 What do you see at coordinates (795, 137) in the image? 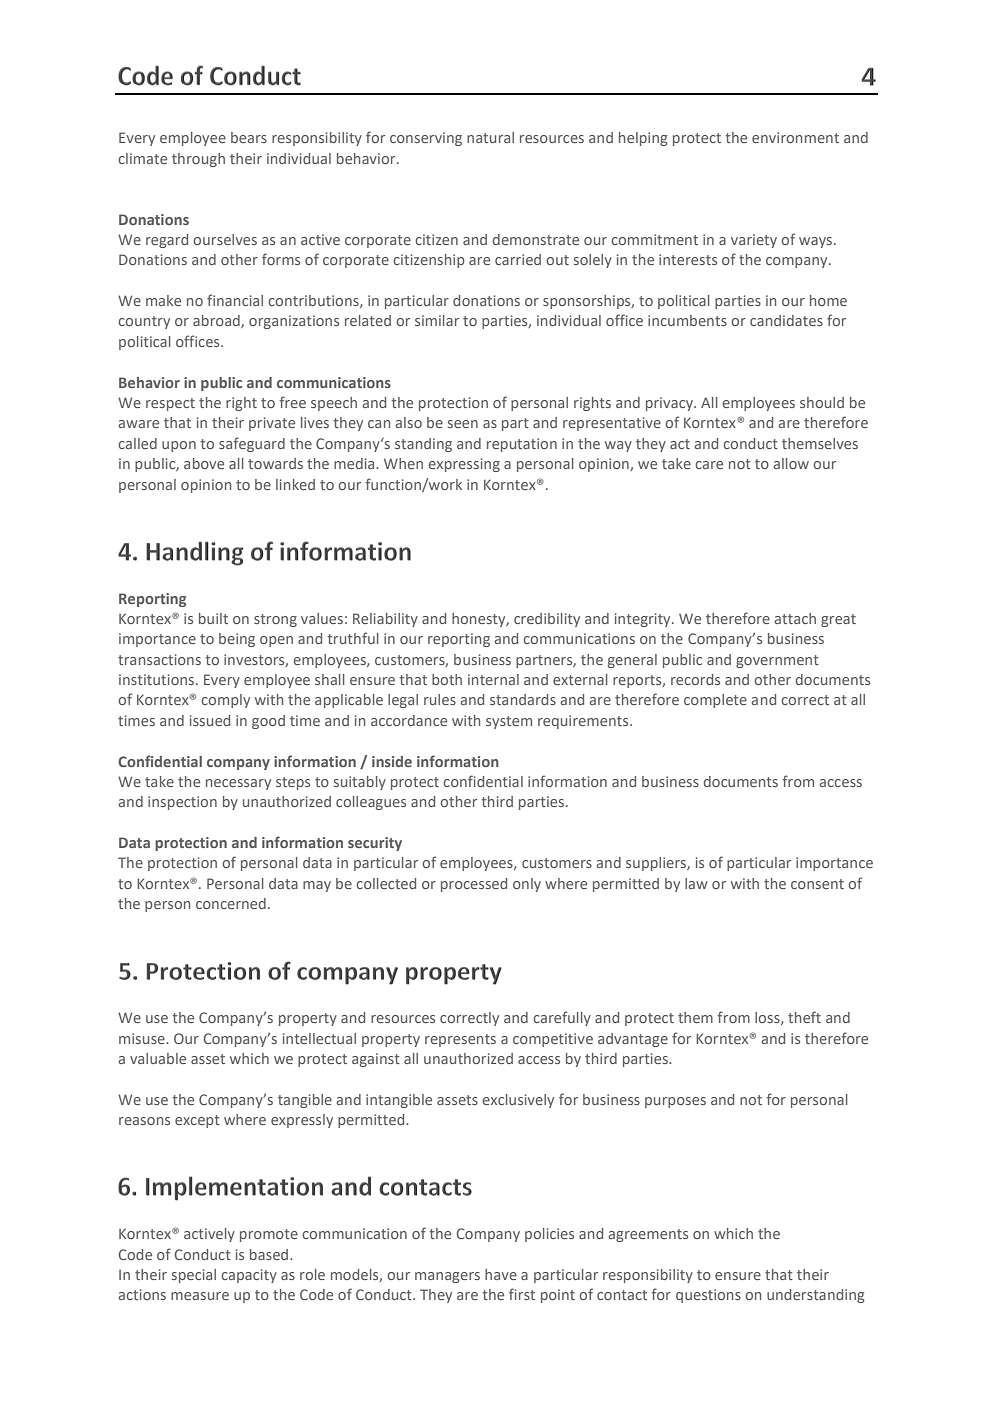
I see `environment` at bounding box center [795, 137].
